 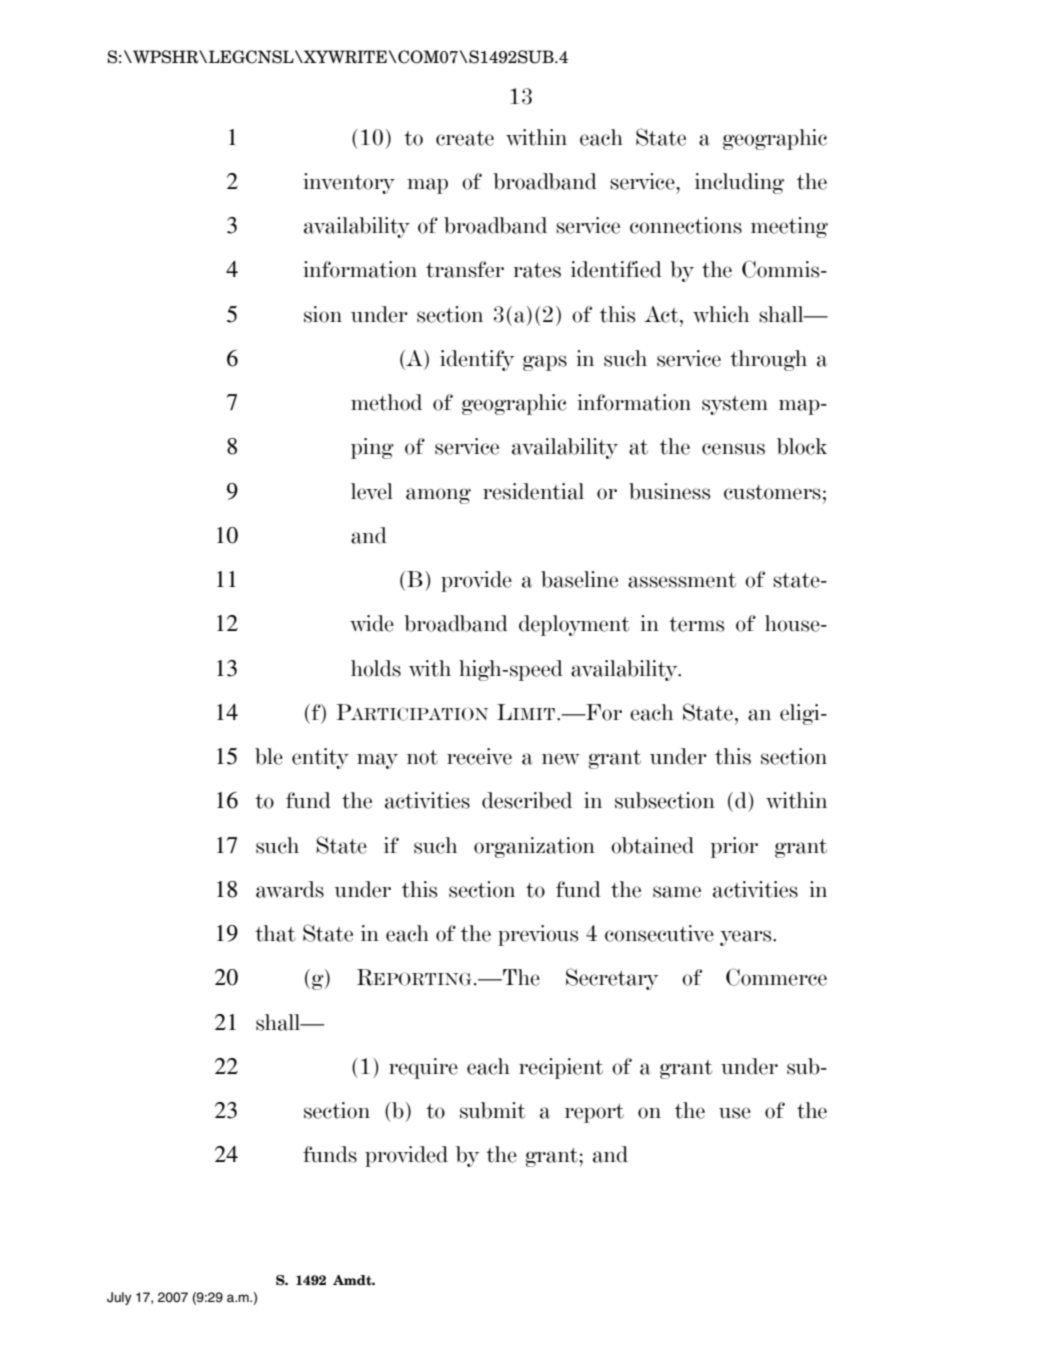 What do you see at coordinates (349, 183) in the screenshot?
I see `inventory` at bounding box center [349, 183].
